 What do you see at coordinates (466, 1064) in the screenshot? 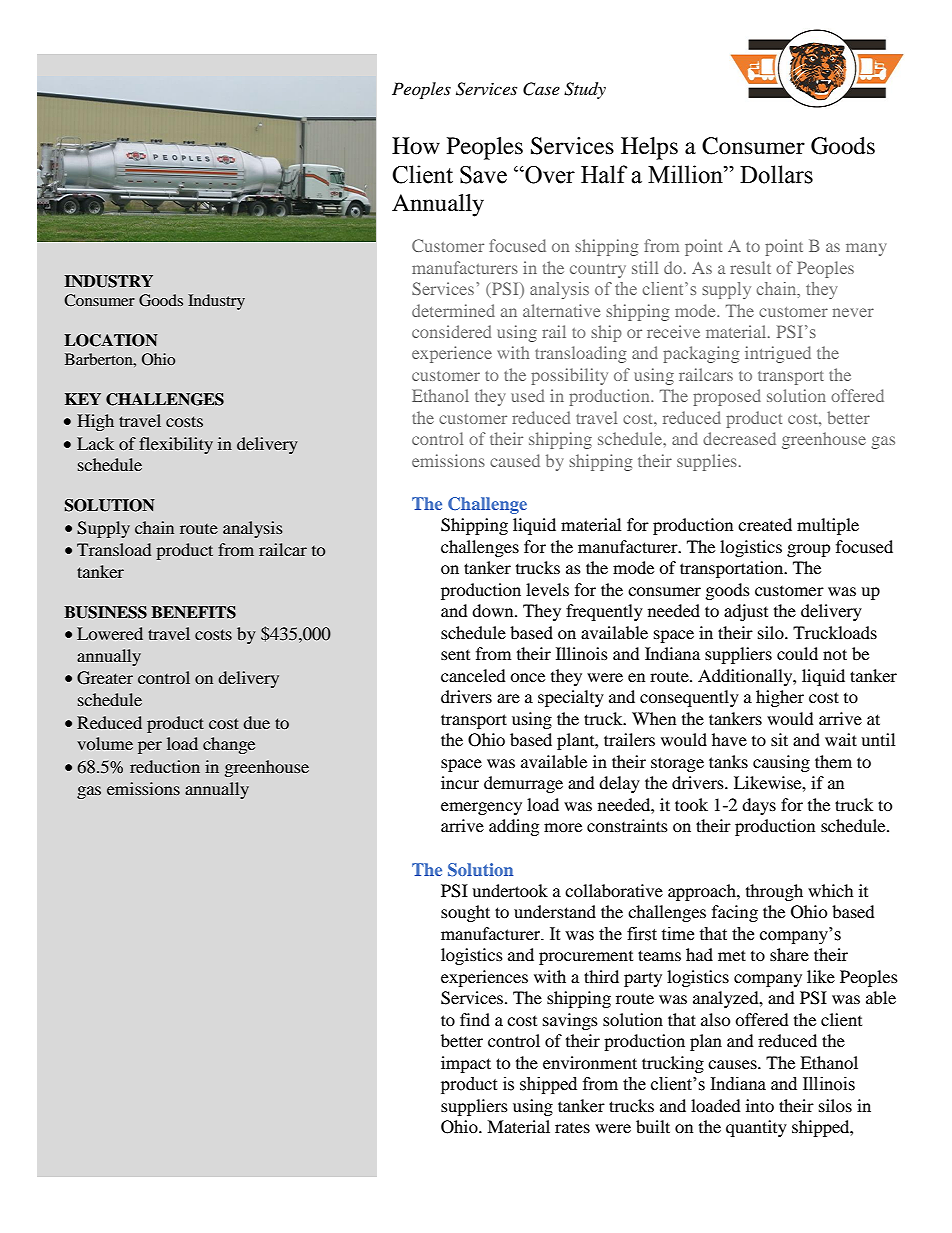
I see `impact` at bounding box center [466, 1064].
